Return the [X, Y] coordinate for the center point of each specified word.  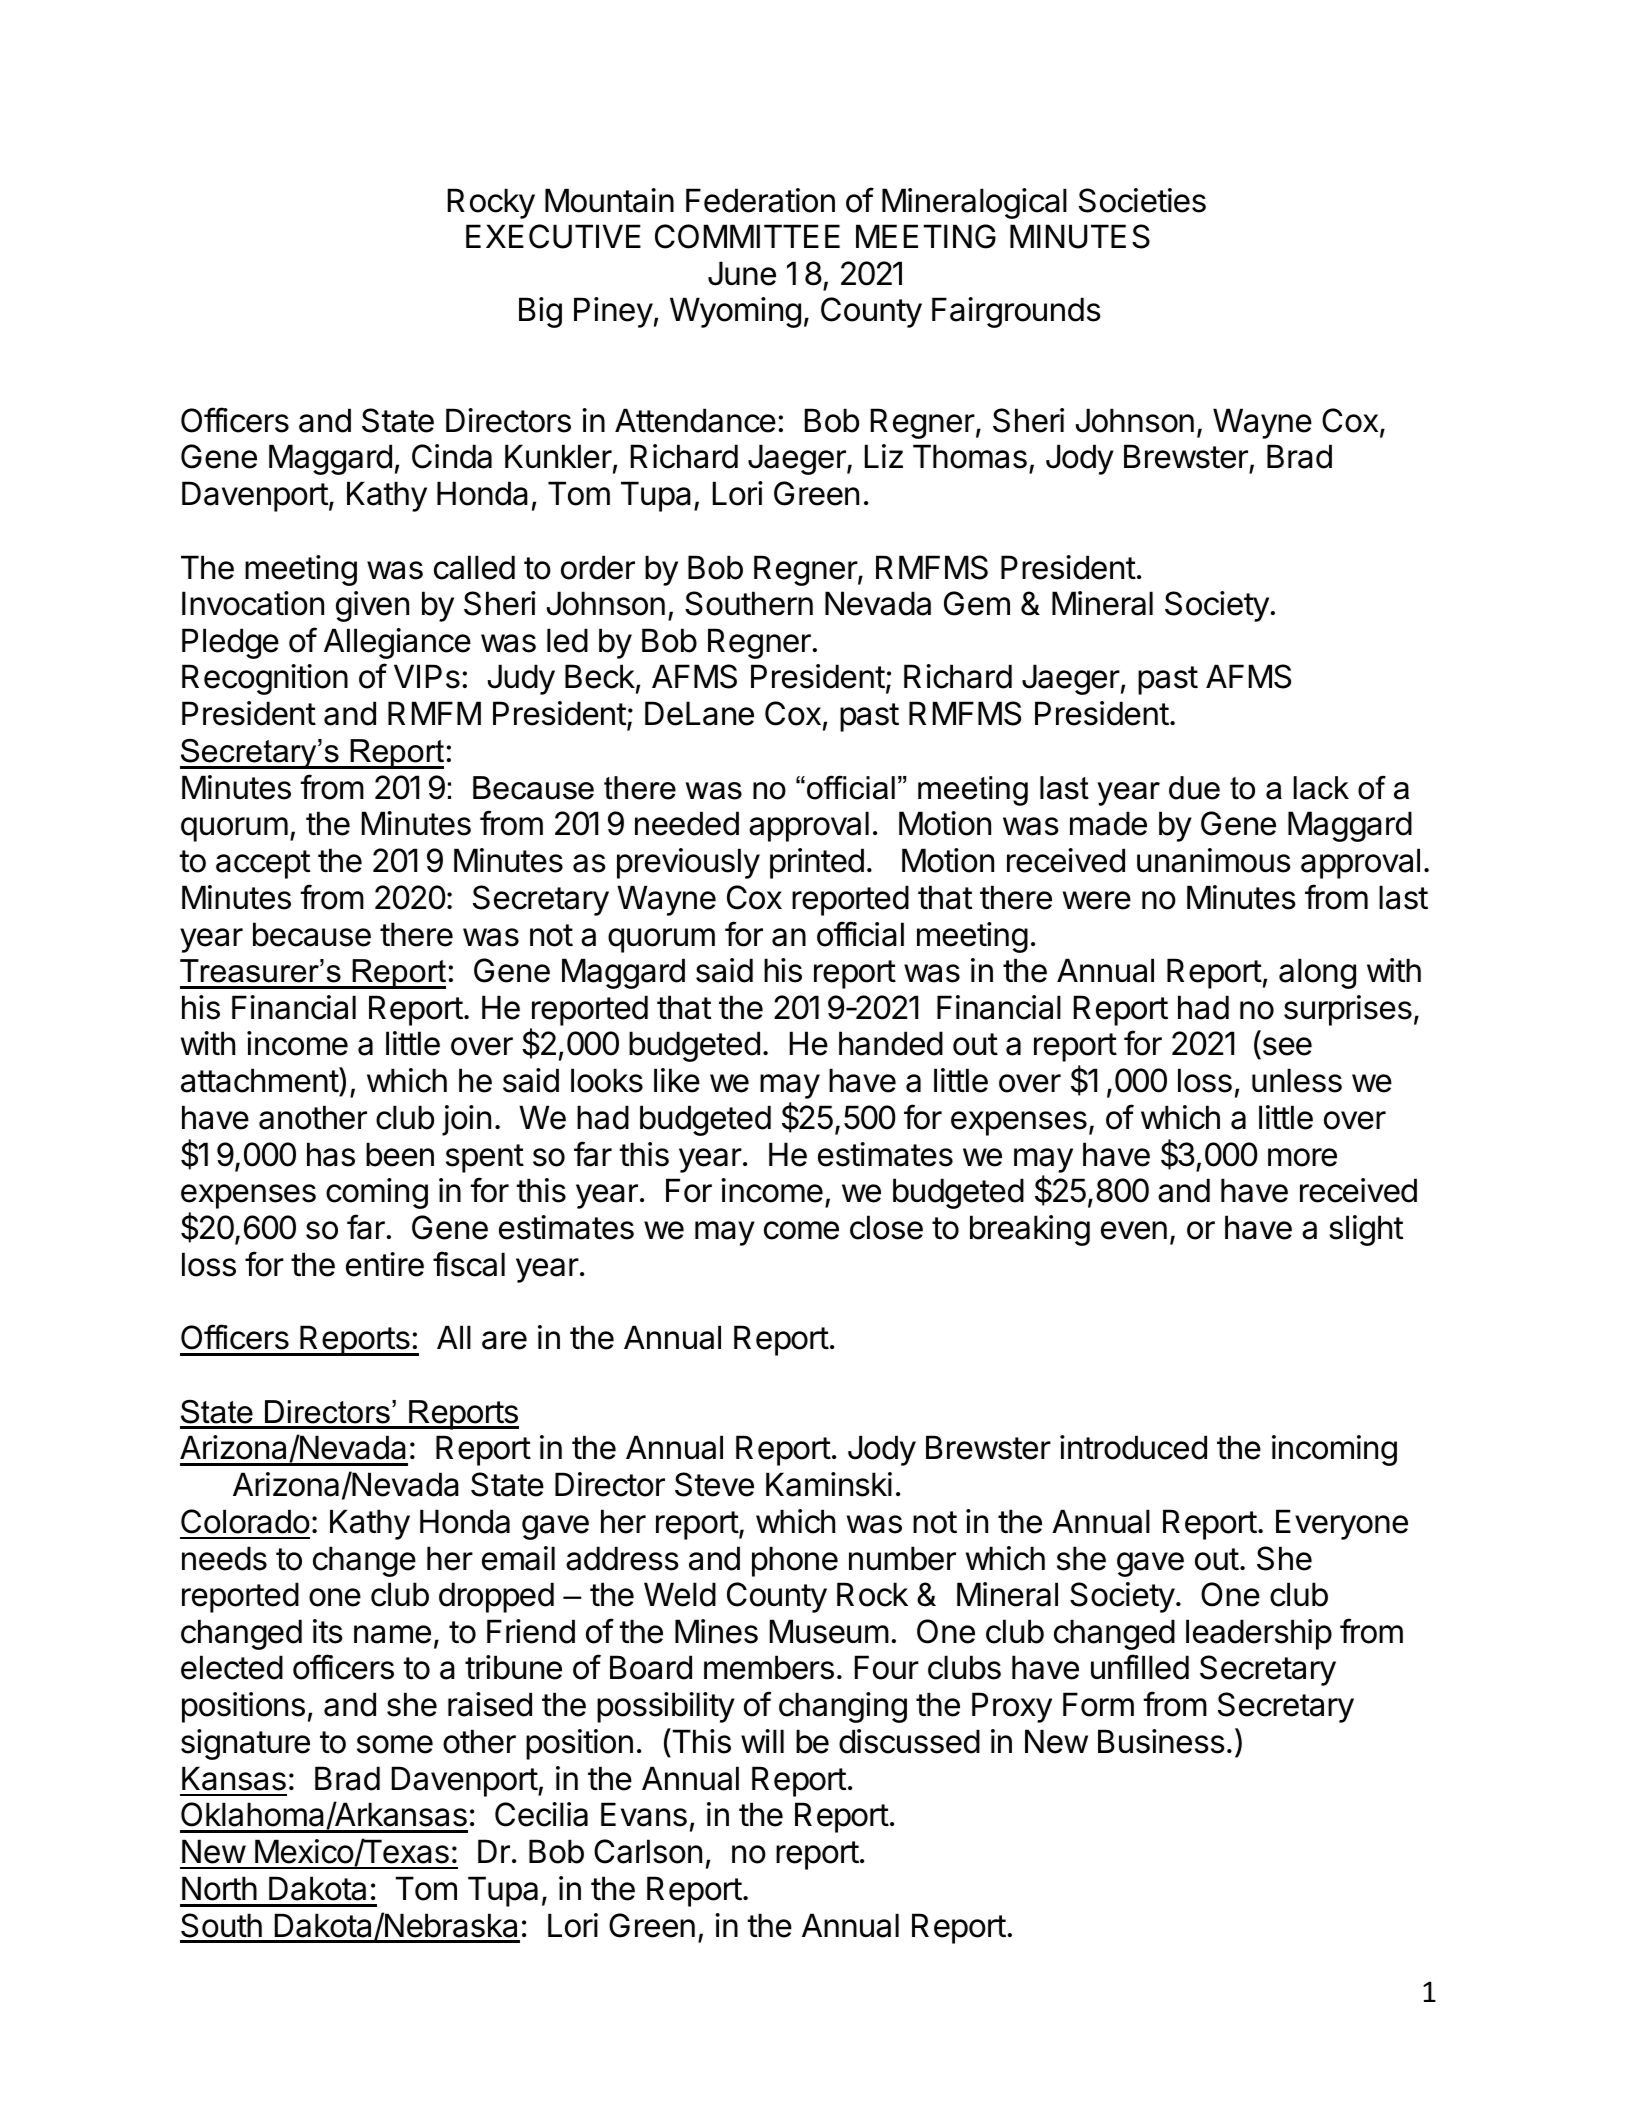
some [395, 1744]
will [762, 1741]
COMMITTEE [747, 236]
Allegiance [397, 643]
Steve [714, 1484]
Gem [977, 603]
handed [891, 1043]
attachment [260, 1080]
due [1194, 788]
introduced [1133, 1447]
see [1286, 1048]
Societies [1142, 200]
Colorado [245, 1521]
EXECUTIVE [553, 236]
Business [1161, 1741]
